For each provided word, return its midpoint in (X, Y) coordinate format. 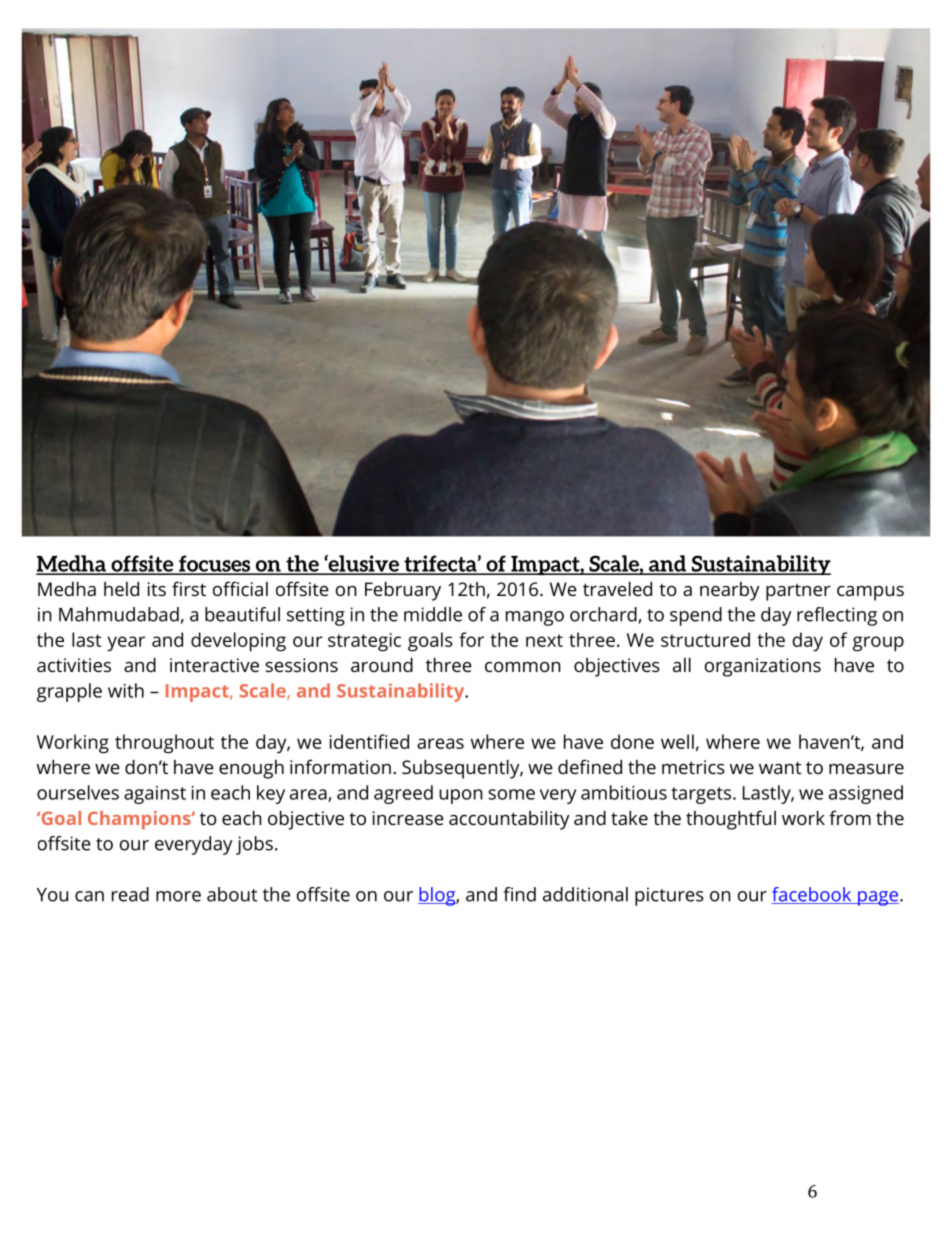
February (403, 591)
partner (798, 592)
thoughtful (731, 820)
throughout (164, 744)
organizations (763, 667)
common (523, 667)
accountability (509, 820)
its (157, 589)
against (155, 795)
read (130, 894)
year (126, 643)
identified (369, 741)
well (677, 741)
